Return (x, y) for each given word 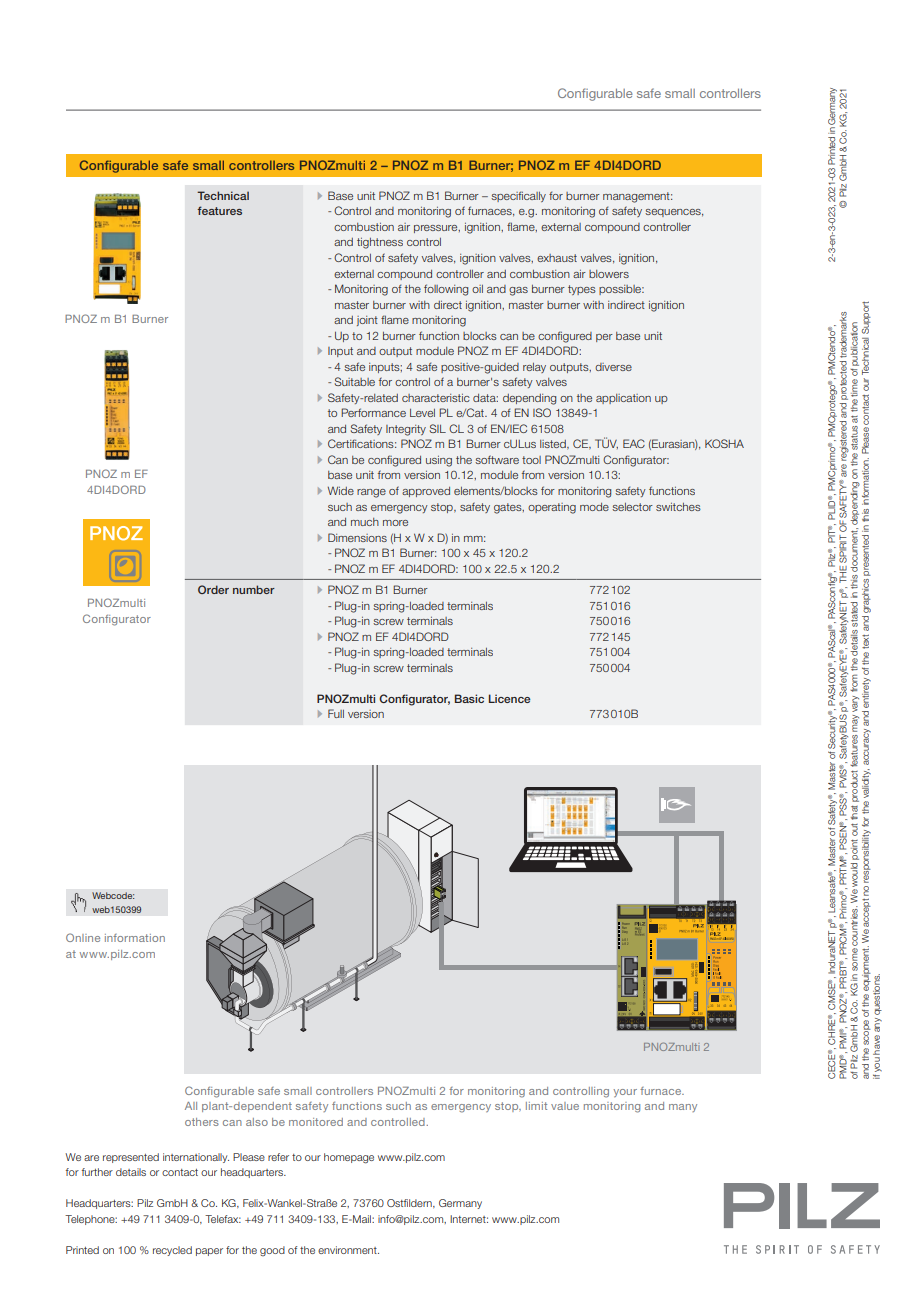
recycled (172, 1251)
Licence (510, 698)
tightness (380, 243)
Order (213, 589)
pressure (437, 229)
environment (348, 1250)
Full (336, 713)
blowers (609, 274)
